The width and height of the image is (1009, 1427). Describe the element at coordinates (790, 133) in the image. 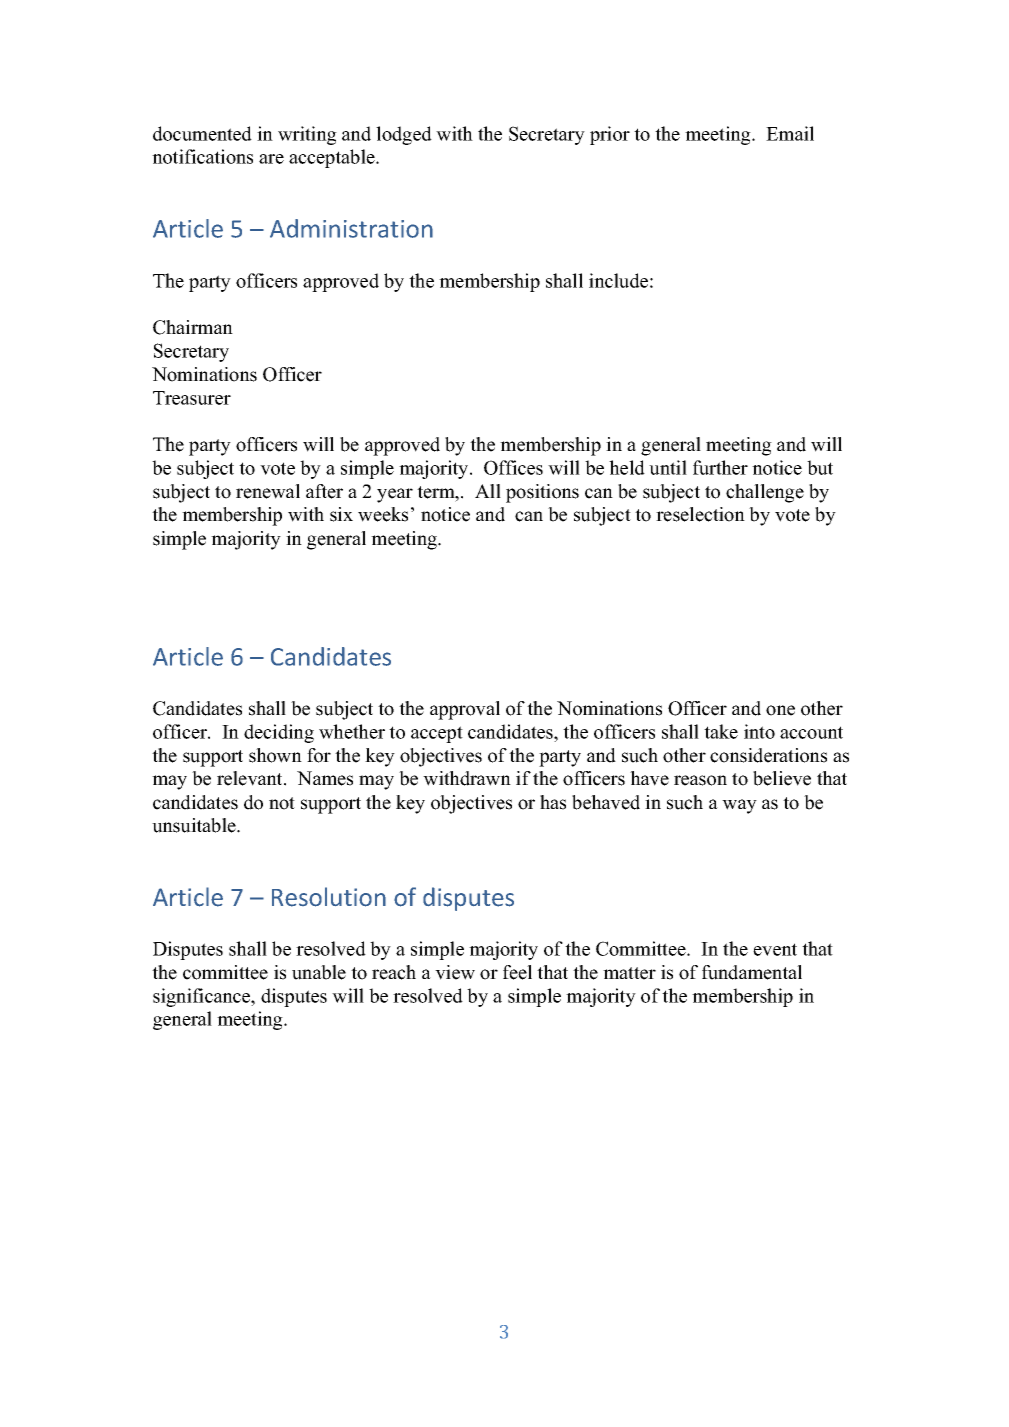

I see `Email` at that location.
